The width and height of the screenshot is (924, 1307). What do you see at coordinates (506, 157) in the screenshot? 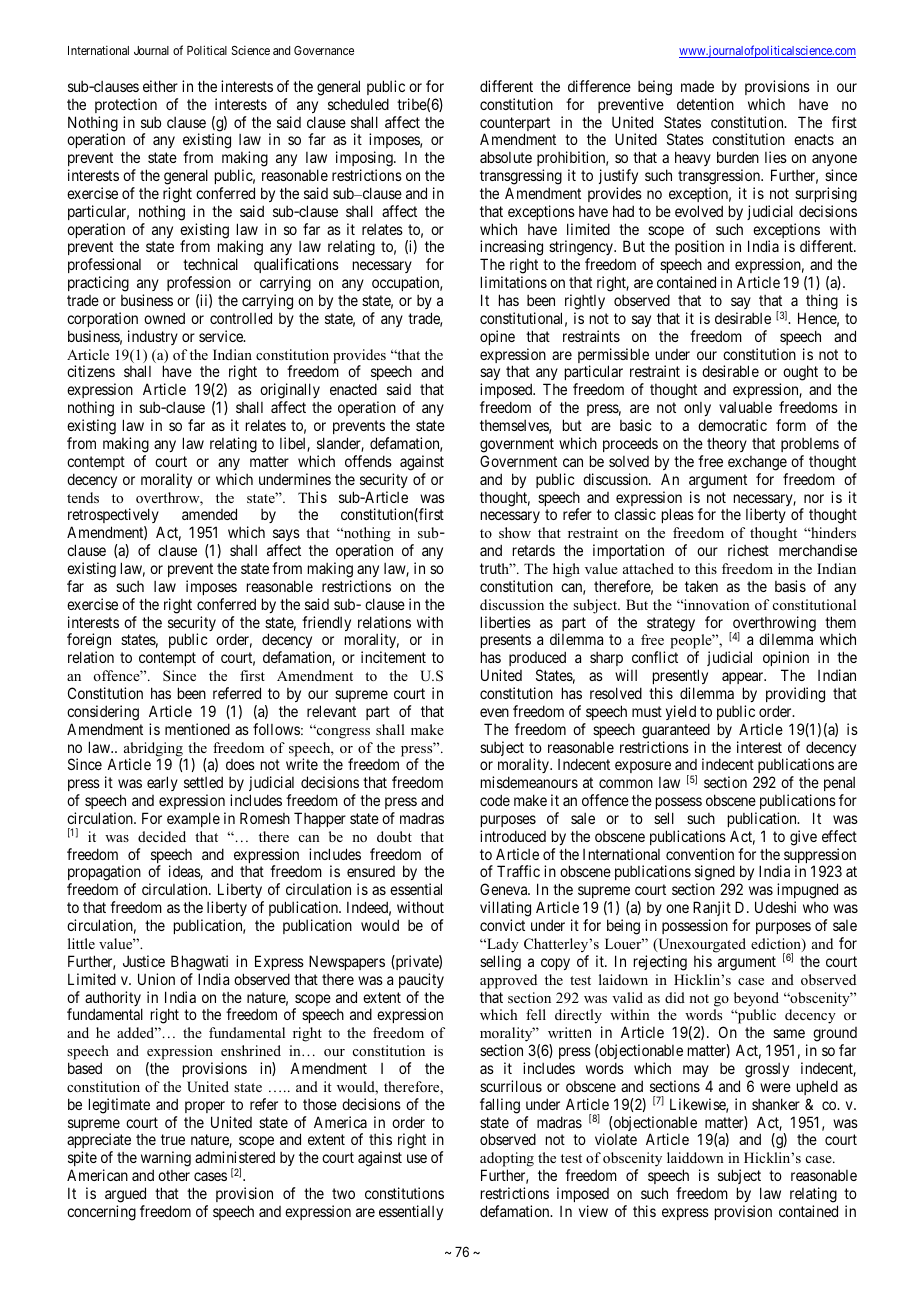
I see `absolute` at bounding box center [506, 157].
